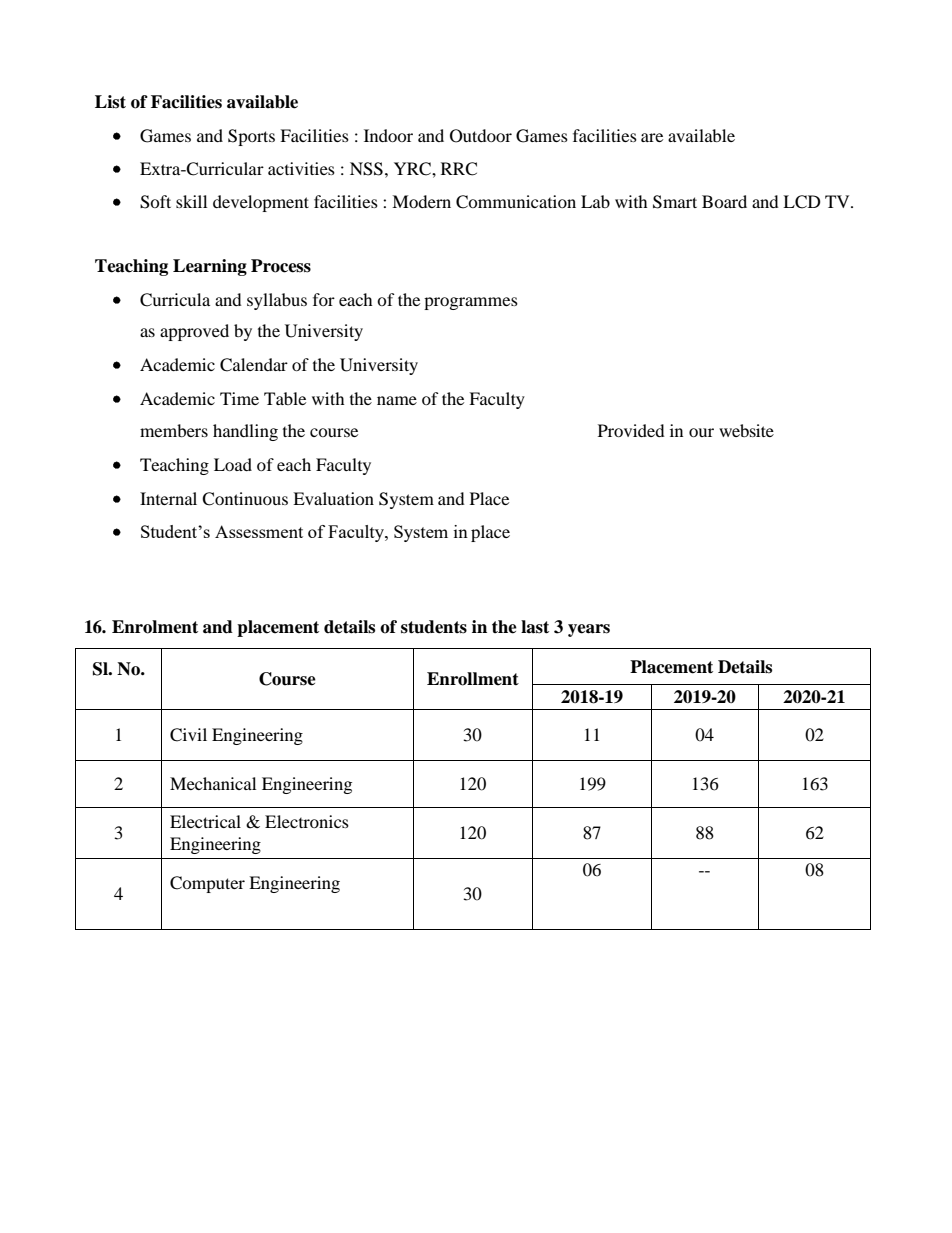 Image resolution: width=952 pixels, height=1233 pixels. Describe the element at coordinates (473, 679) in the page. I see `Enrollment` at that location.
